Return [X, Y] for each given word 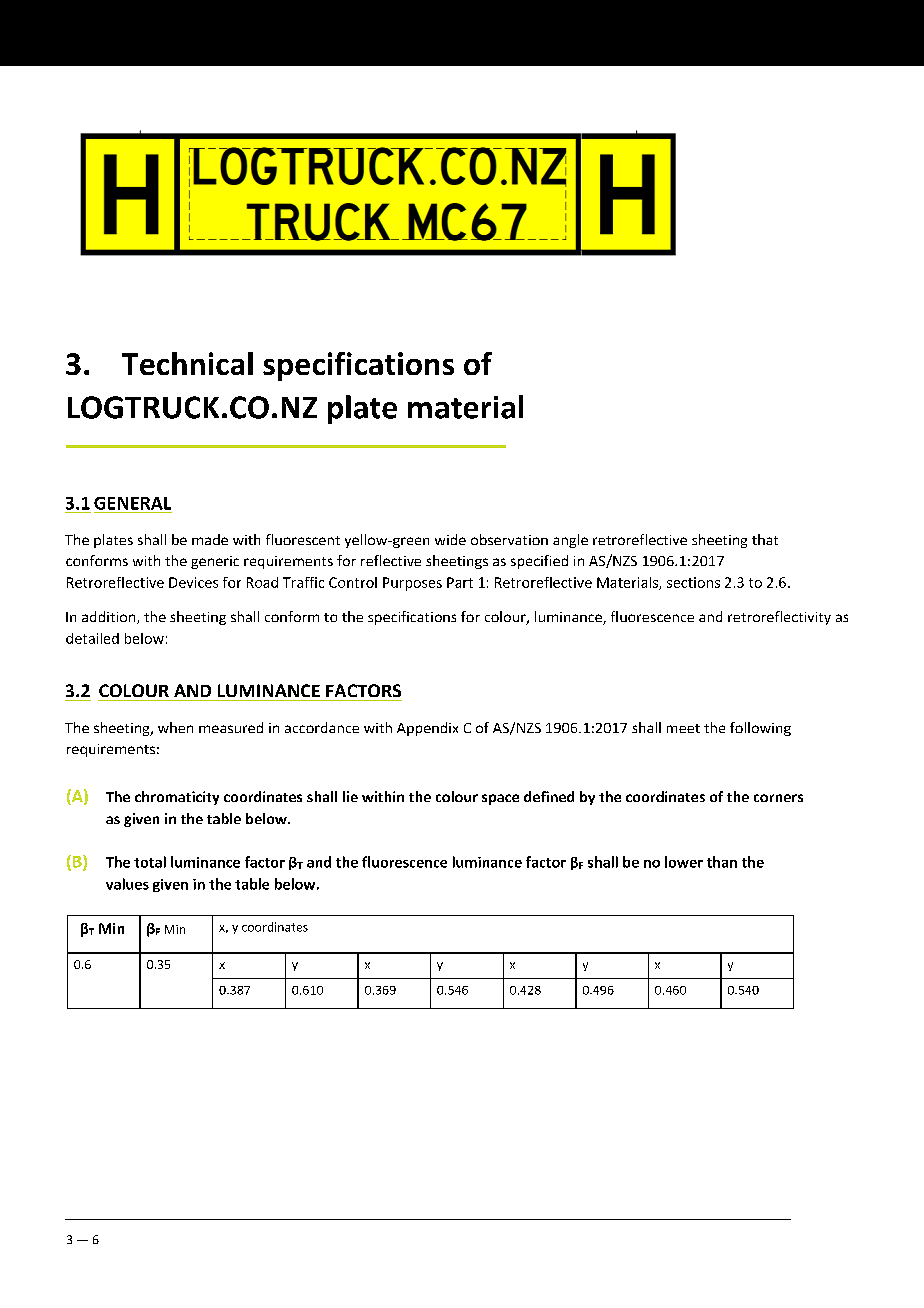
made [210, 539]
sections [693, 582]
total [150, 862]
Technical [187, 363]
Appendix [427, 729]
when [175, 727]
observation [509, 539]
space [500, 799]
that [765, 539]
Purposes [412, 584]
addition [110, 617]
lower [684, 862]
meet [683, 728]
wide [450, 539]
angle [570, 541]
